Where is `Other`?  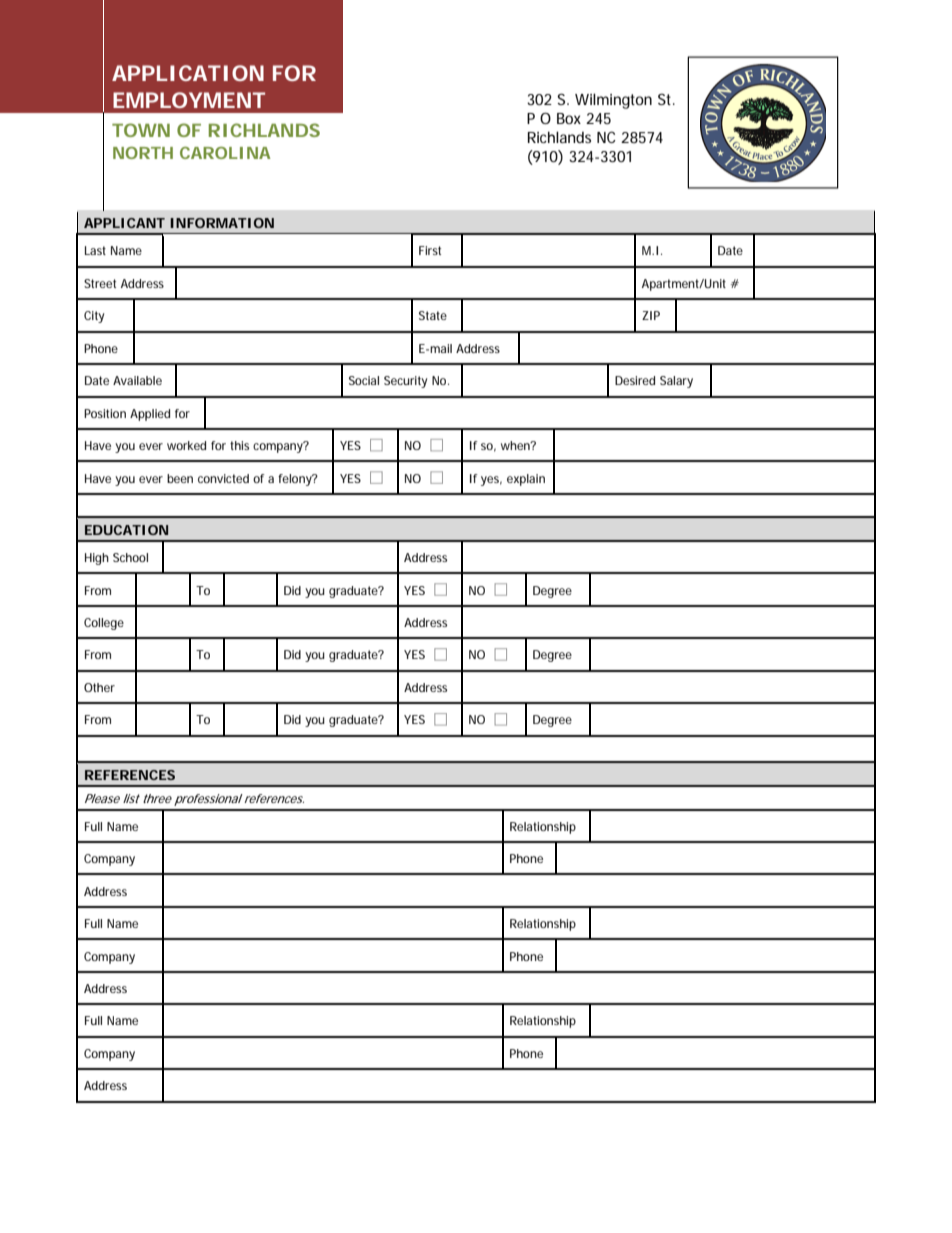 Other is located at coordinates (99, 687).
